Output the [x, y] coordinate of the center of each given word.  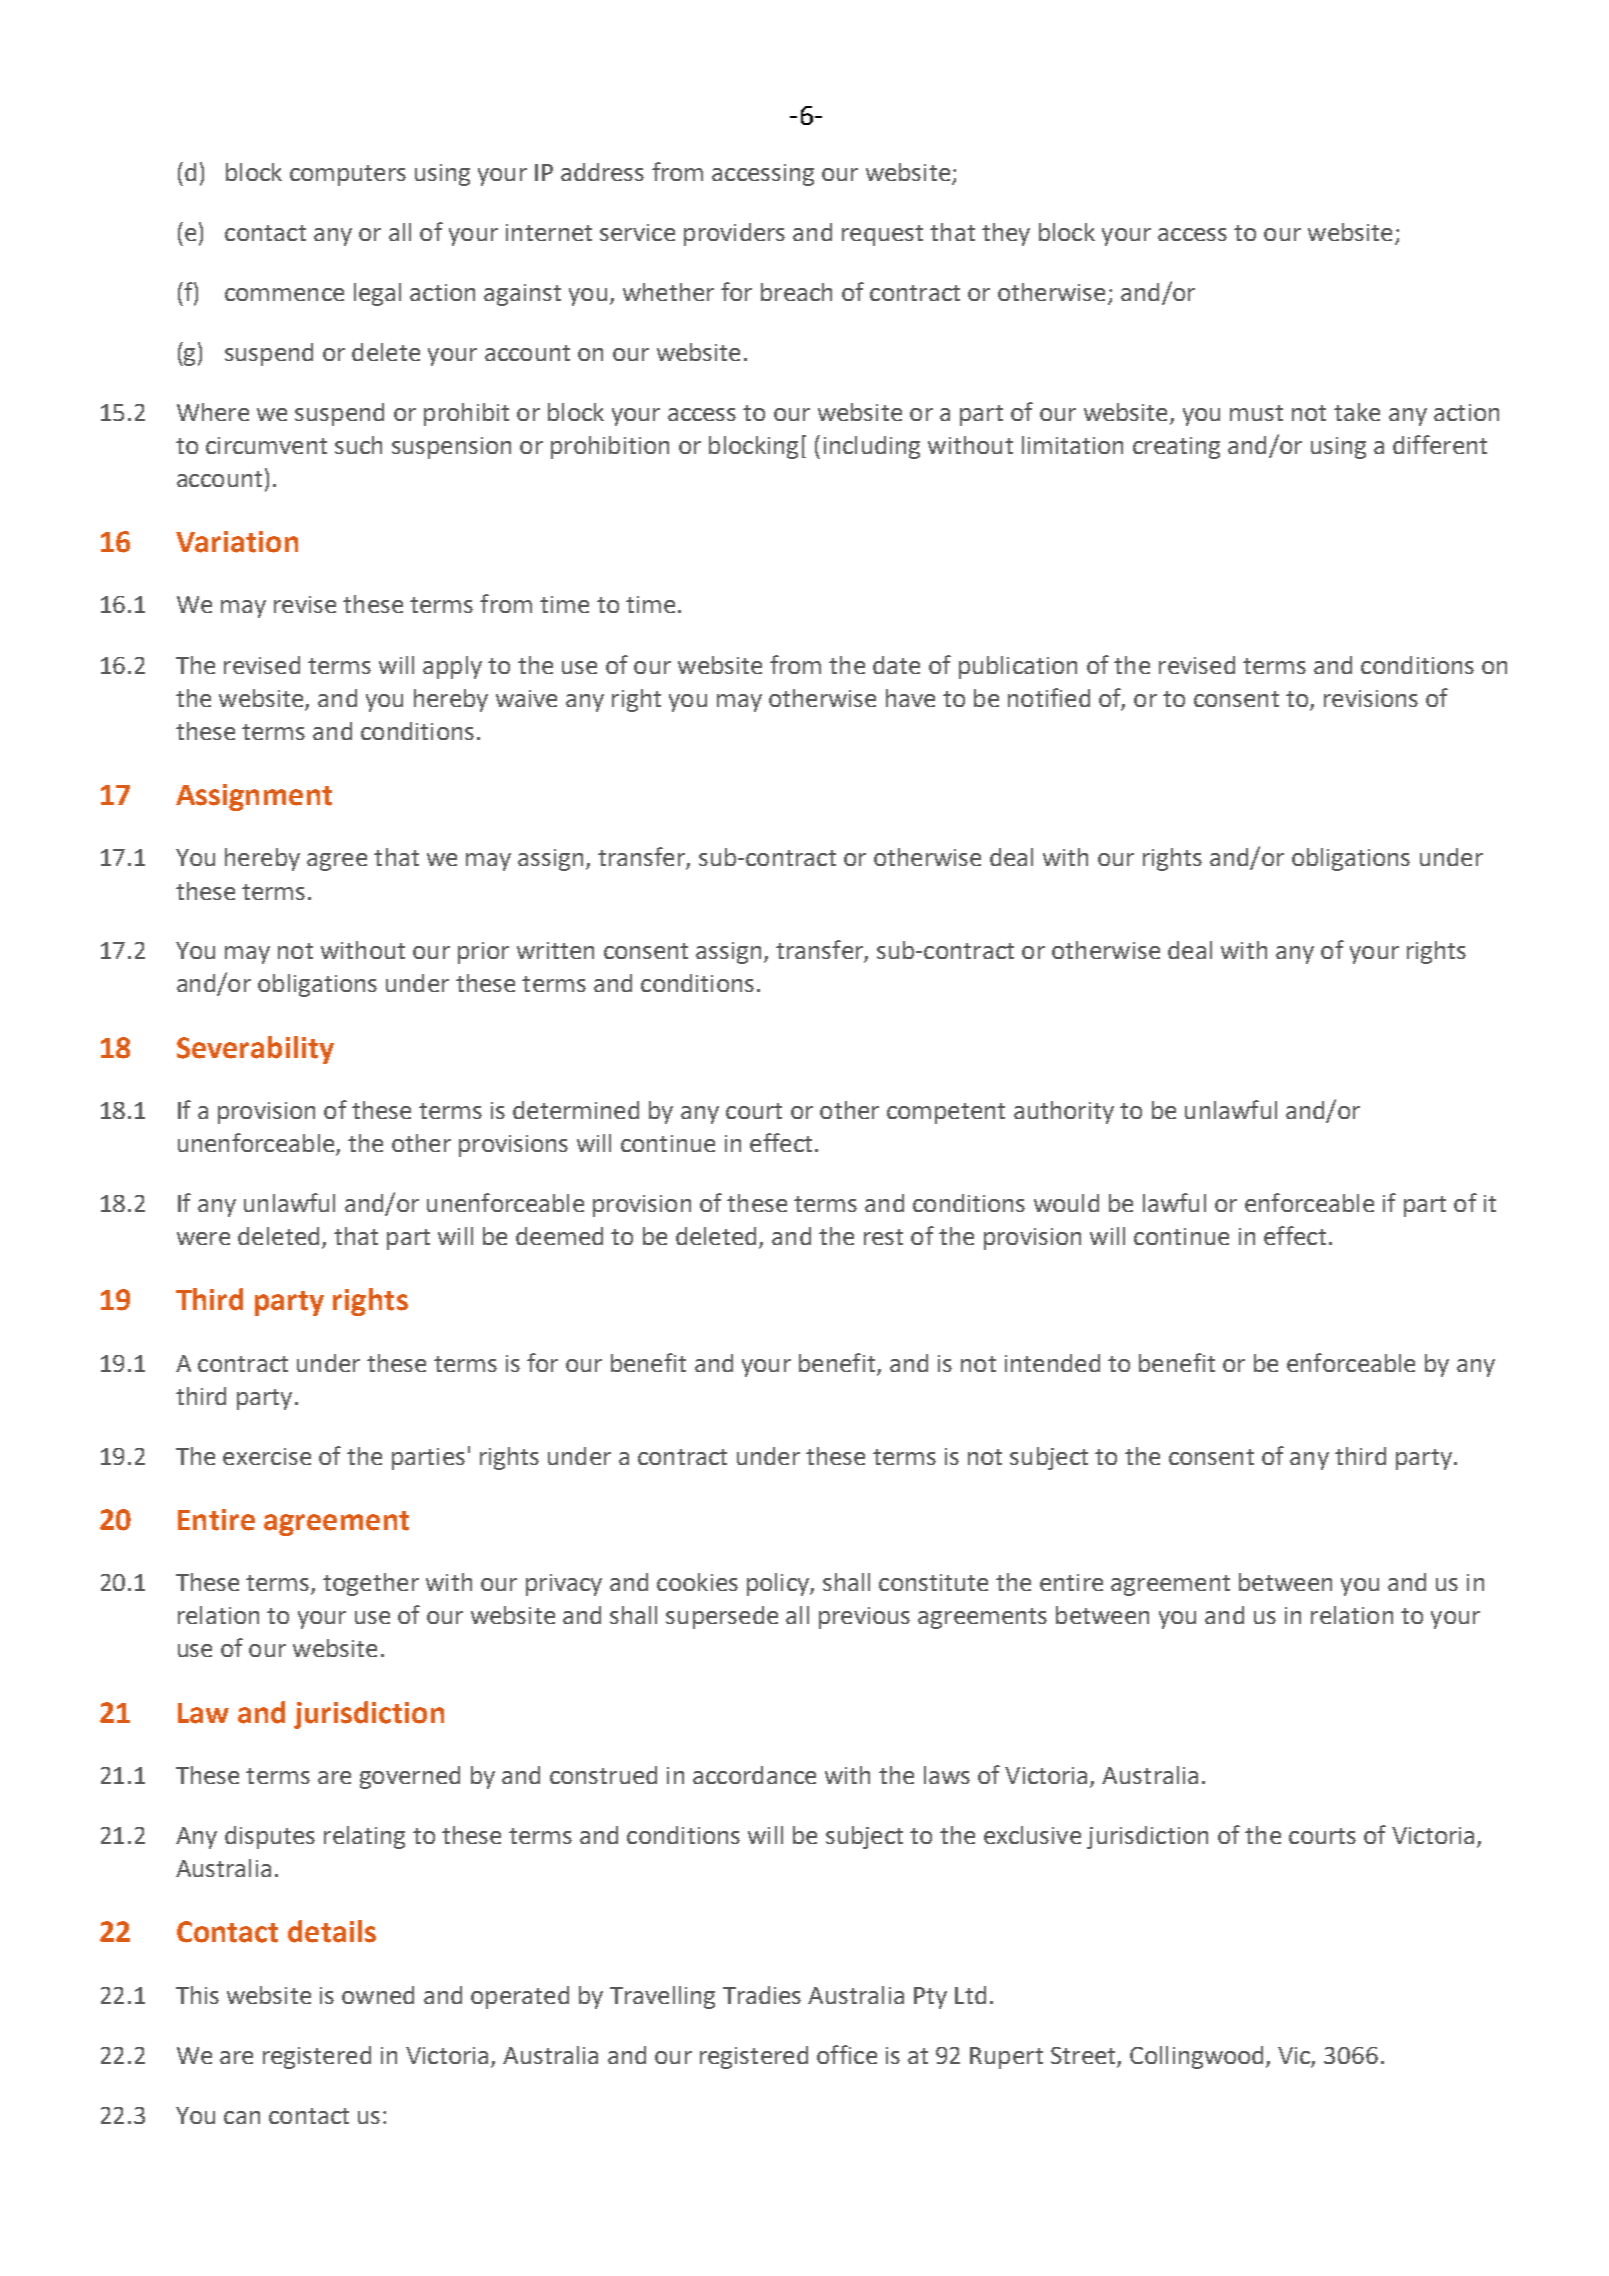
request [882, 235]
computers [348, 175]
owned [378, 1995]
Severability [255, 1050]
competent [946, 1113]
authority [1064, 1112]
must [1256, 413]
